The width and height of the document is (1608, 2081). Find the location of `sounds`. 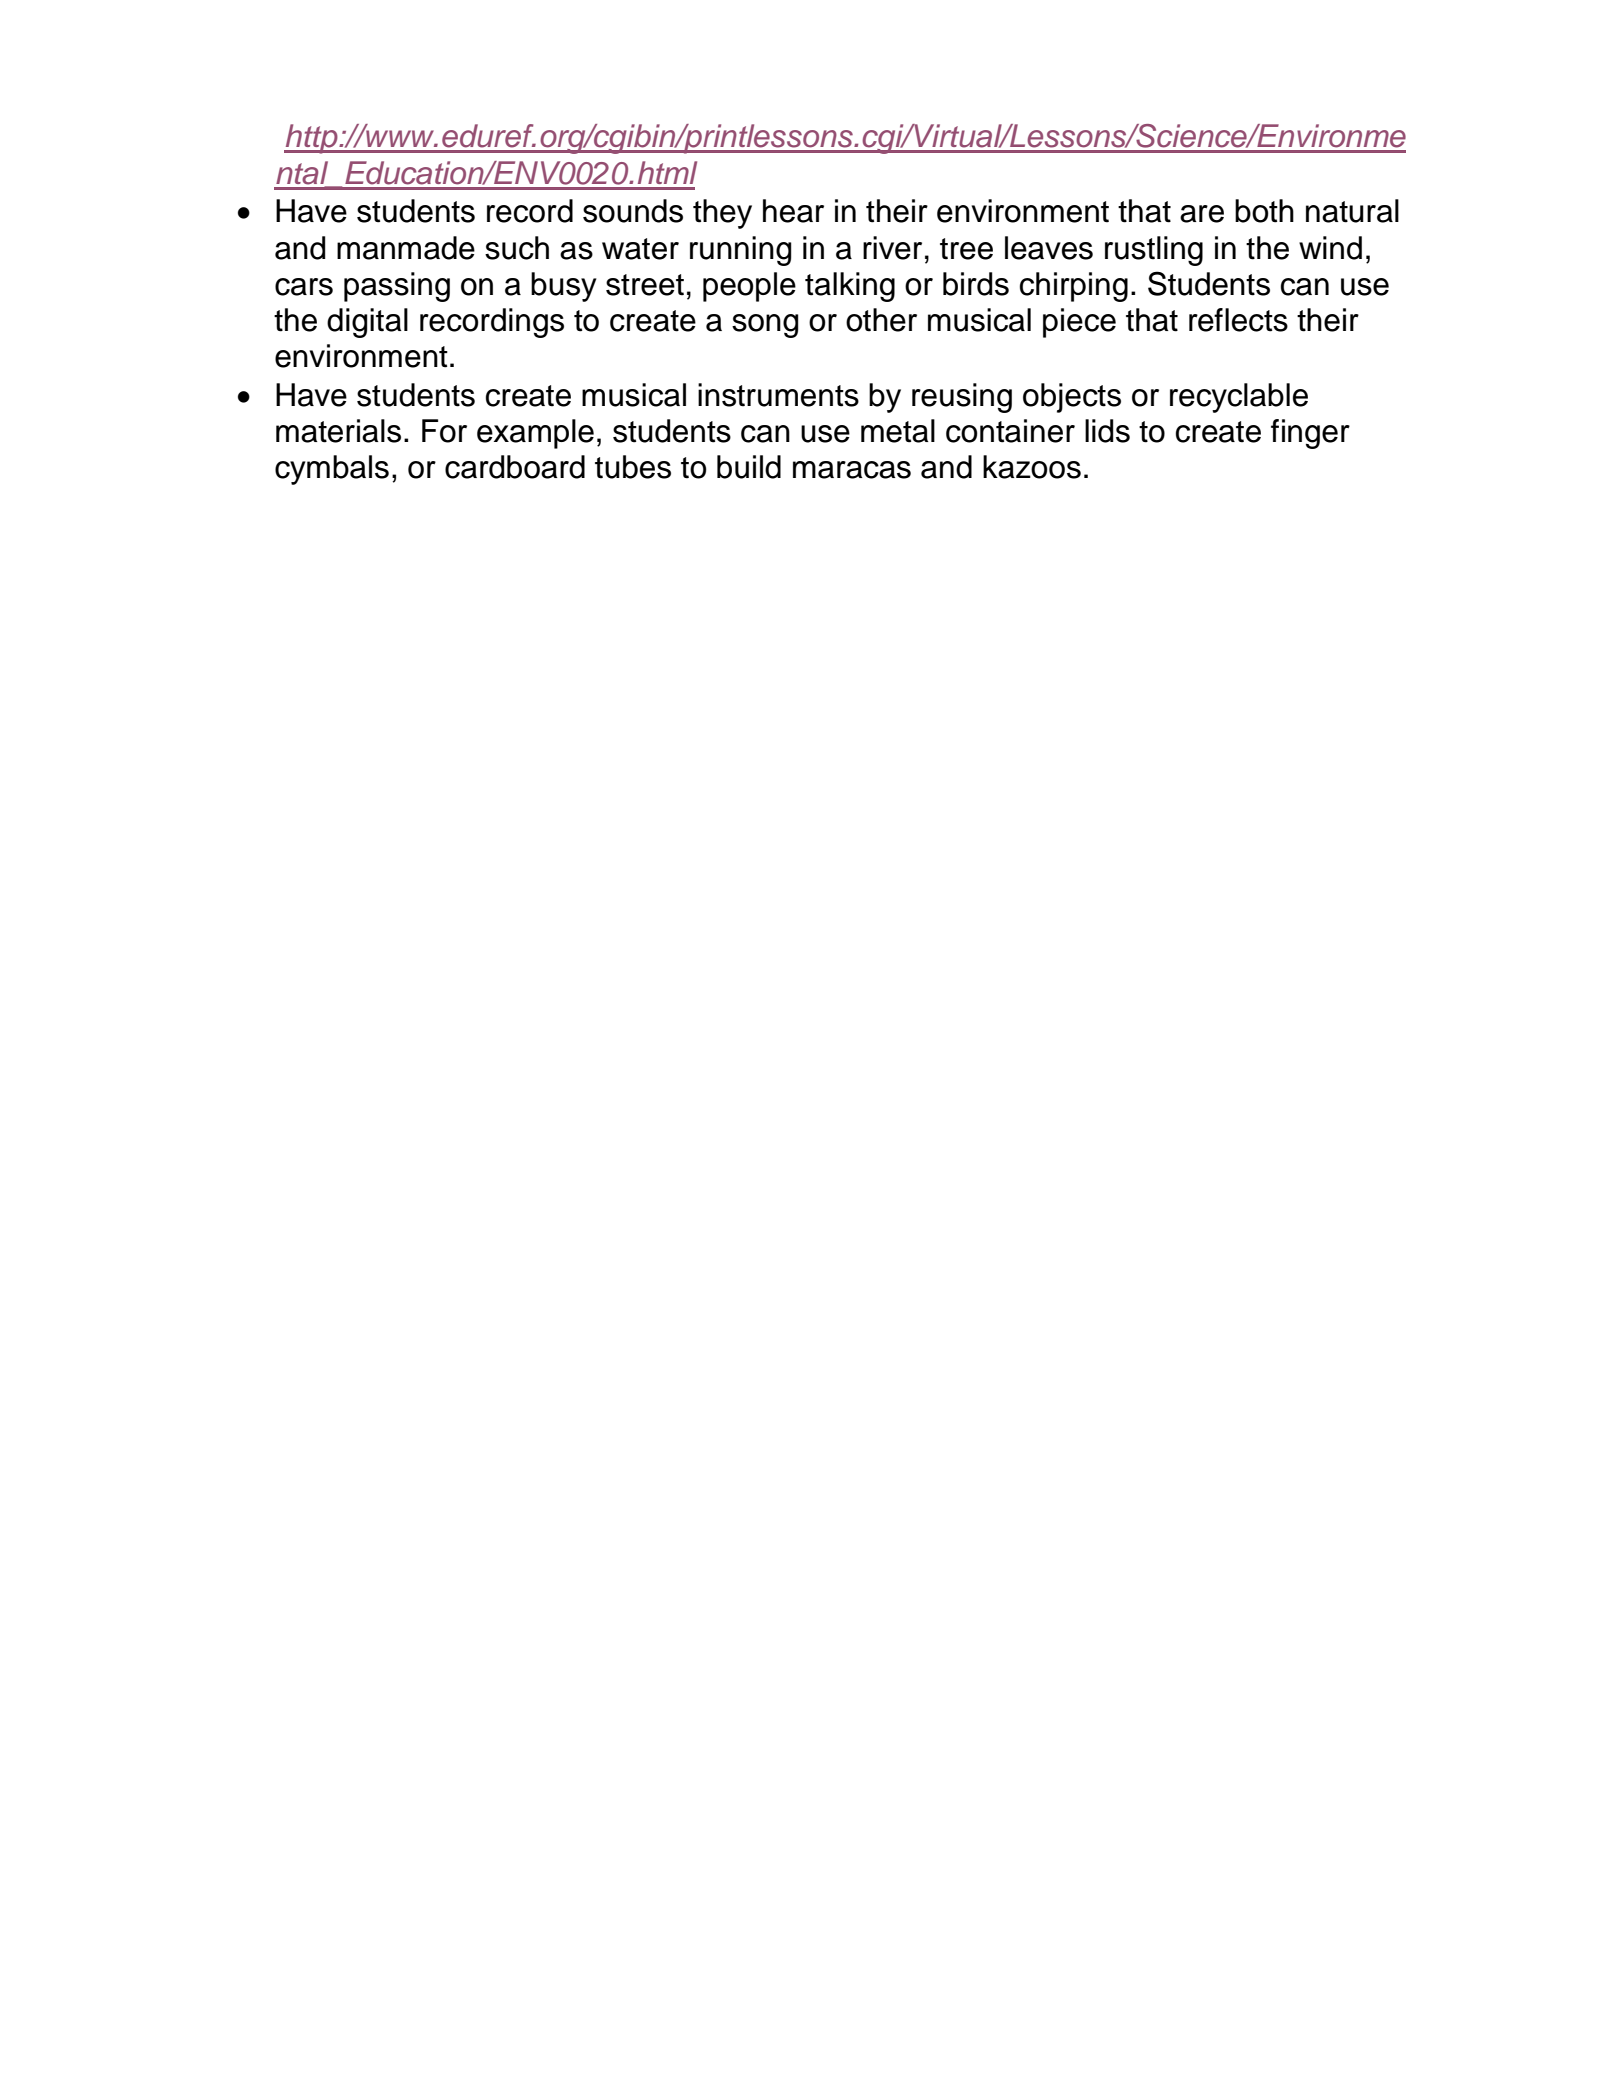

sounds is located at coordinates (633, 211).
